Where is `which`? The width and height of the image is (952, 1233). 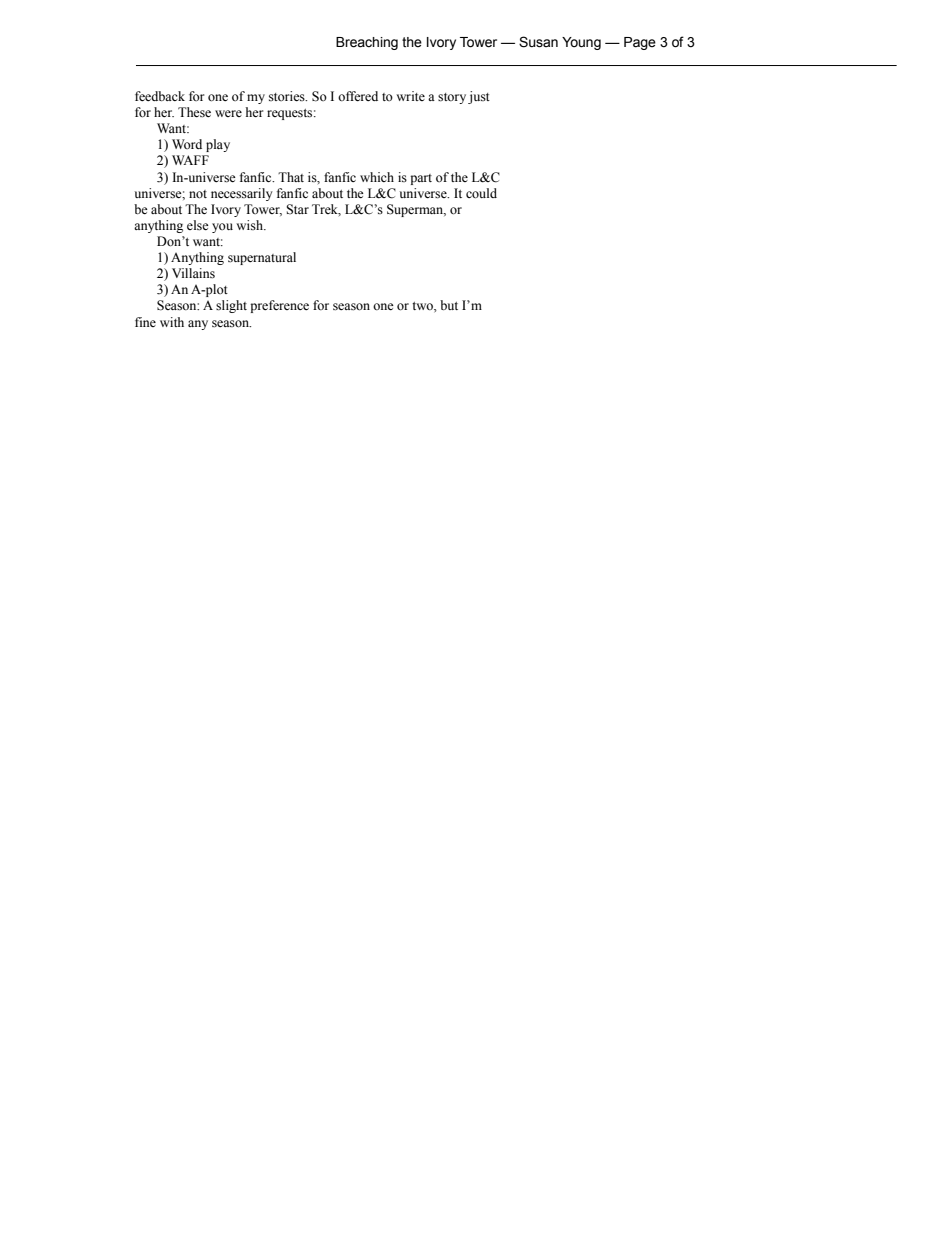
which is located at coordinates (377, 177).
